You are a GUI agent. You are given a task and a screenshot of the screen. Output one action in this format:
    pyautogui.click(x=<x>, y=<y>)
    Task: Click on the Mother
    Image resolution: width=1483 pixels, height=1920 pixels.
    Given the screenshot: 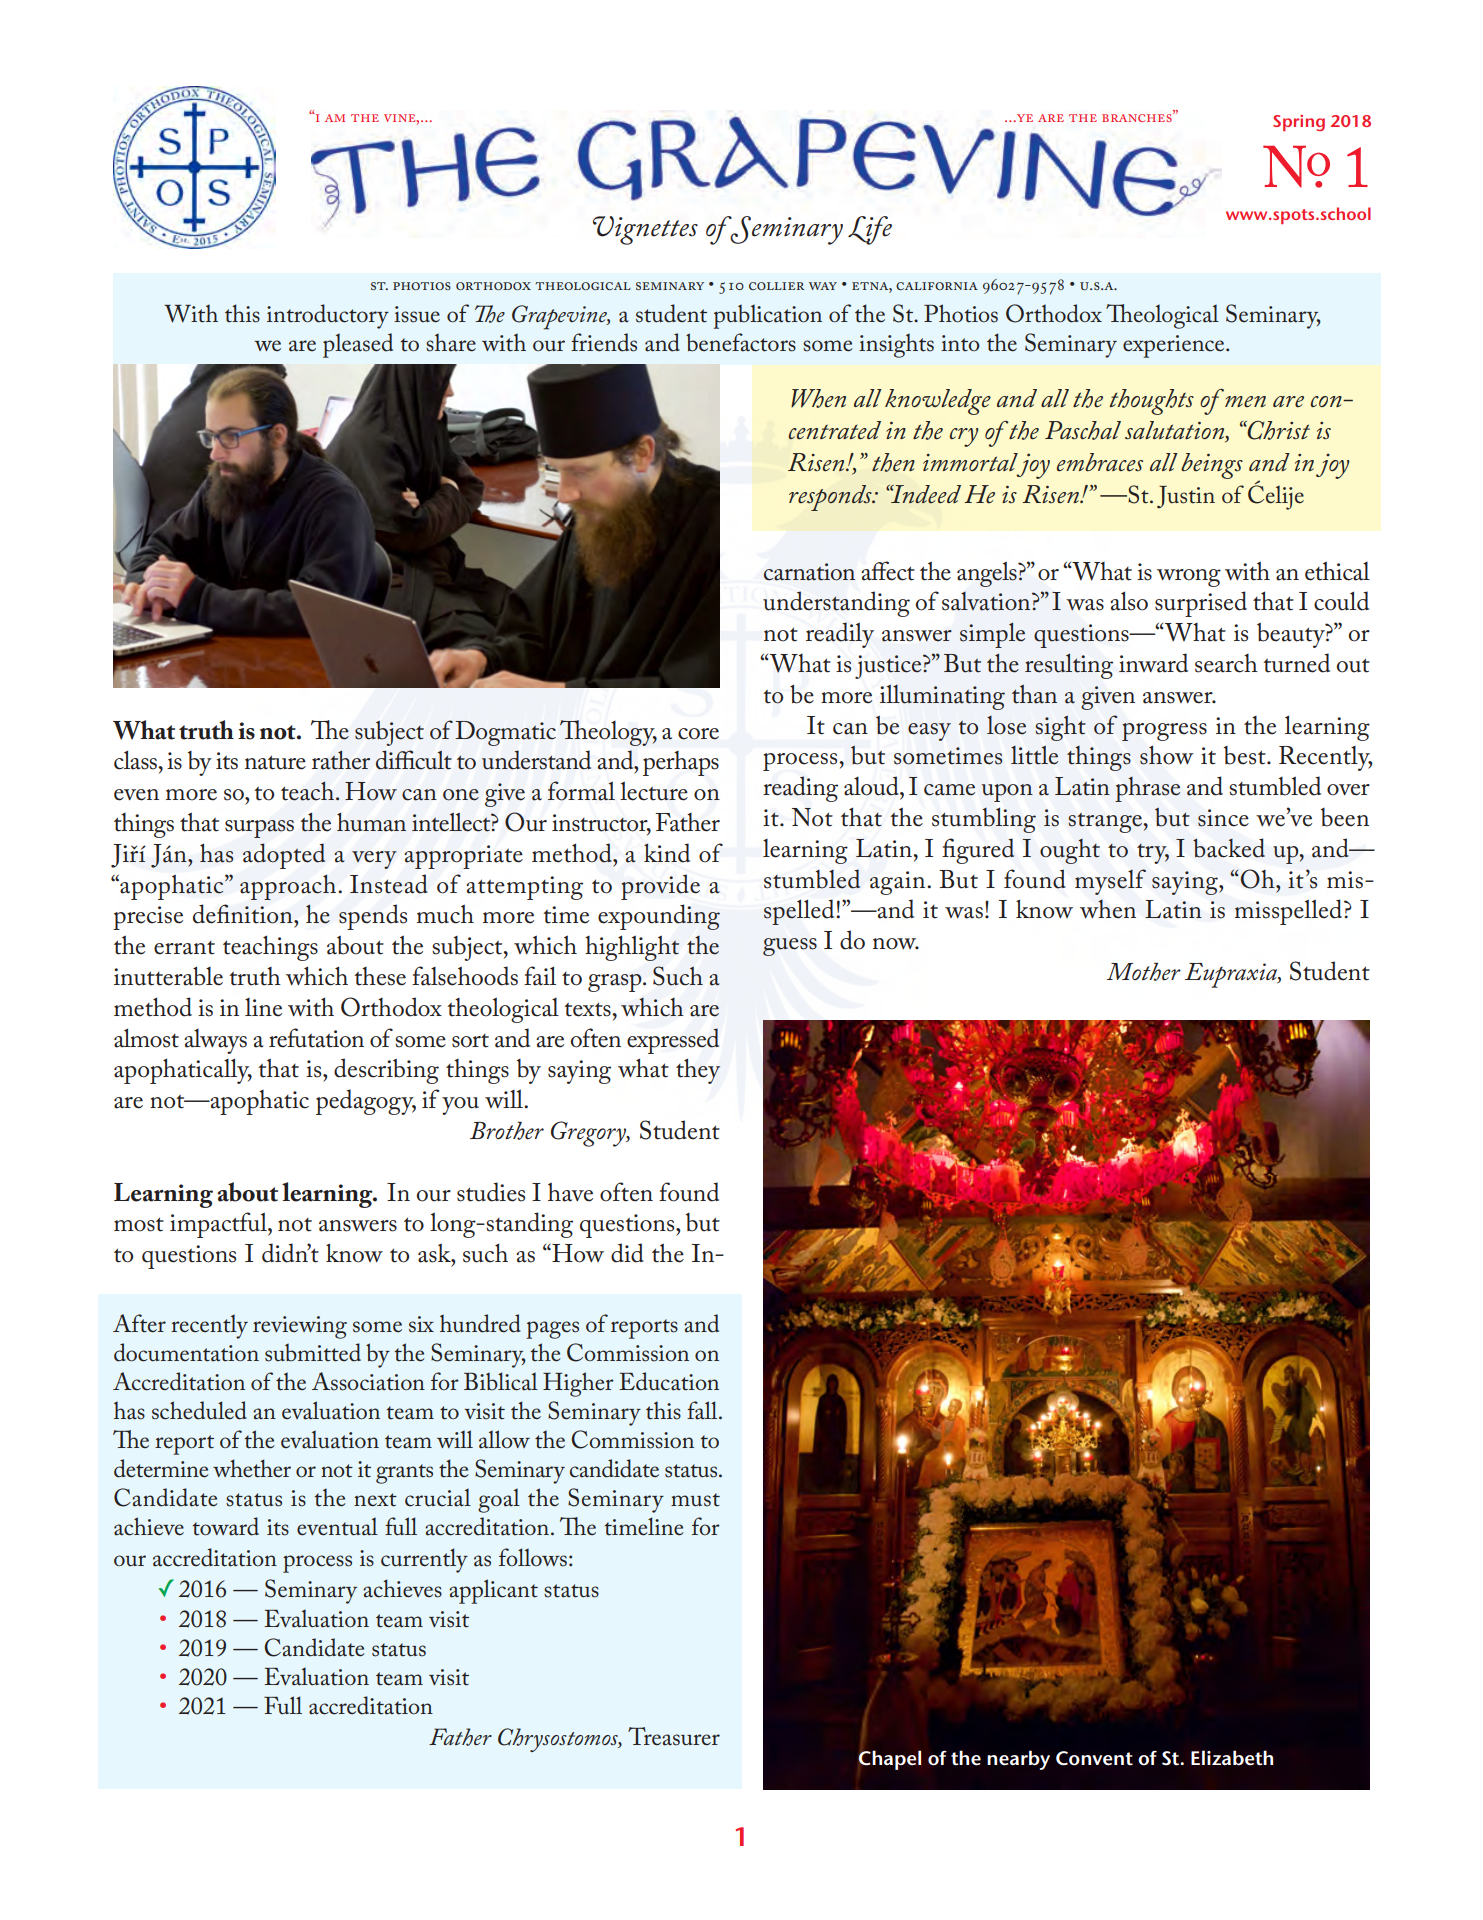 What is the action you would take?
    pyautogui.click(x=1144, y=971)
